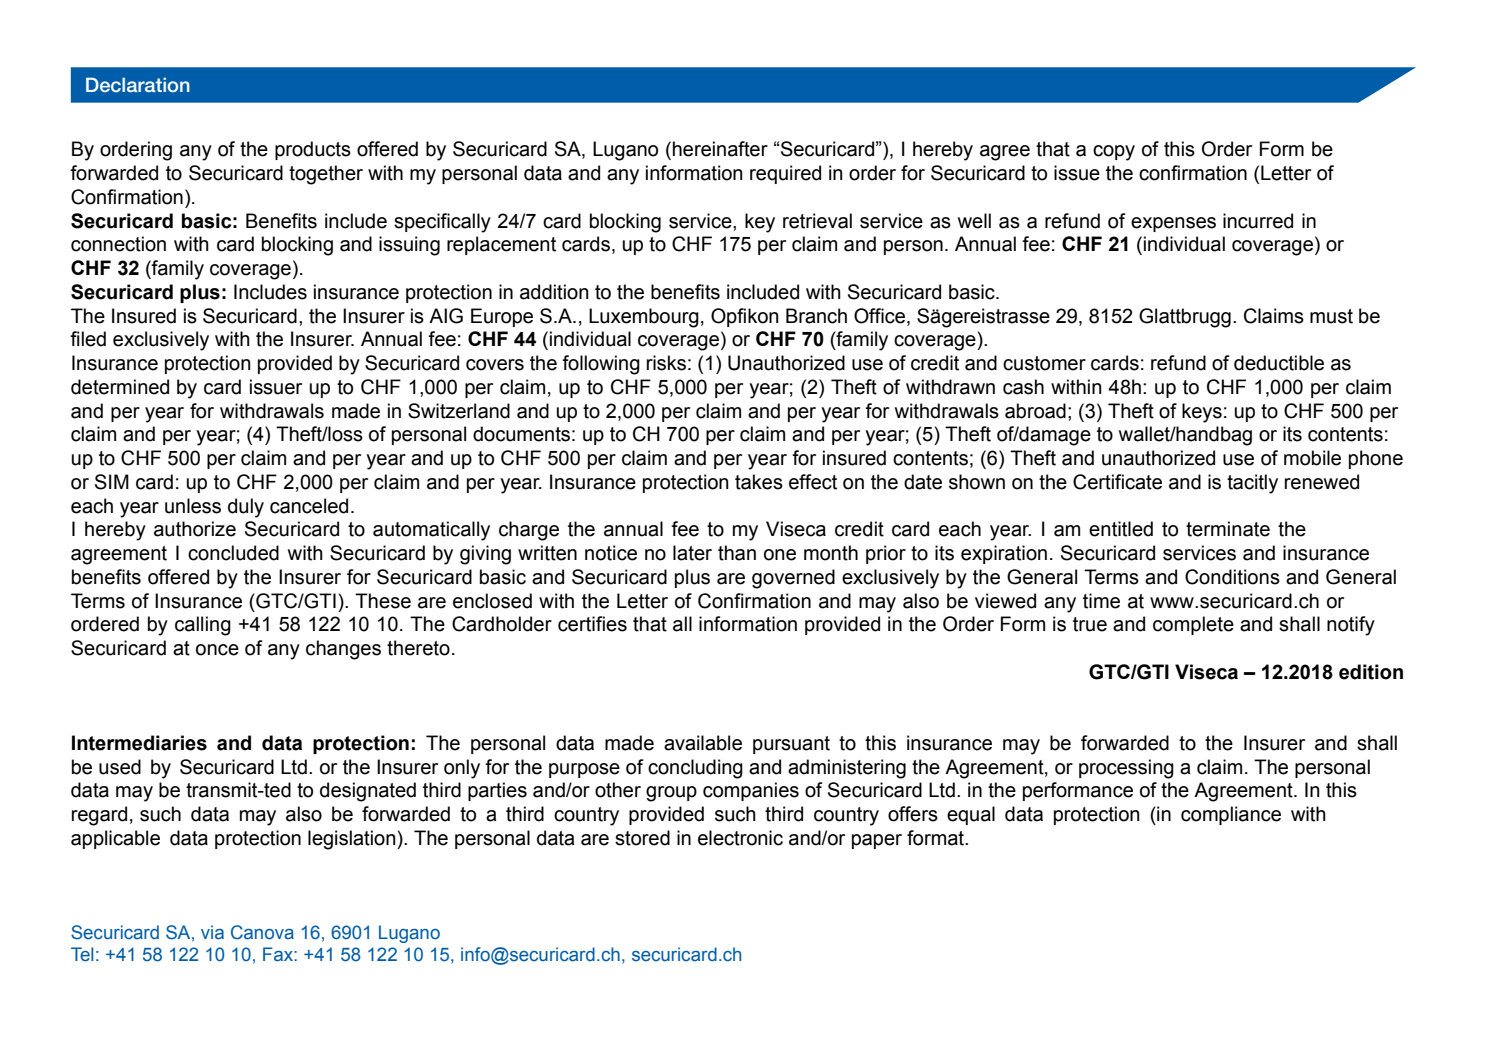  Describe the element at coordinates (138, 84) in the image. I see `Declaration` at that location.
